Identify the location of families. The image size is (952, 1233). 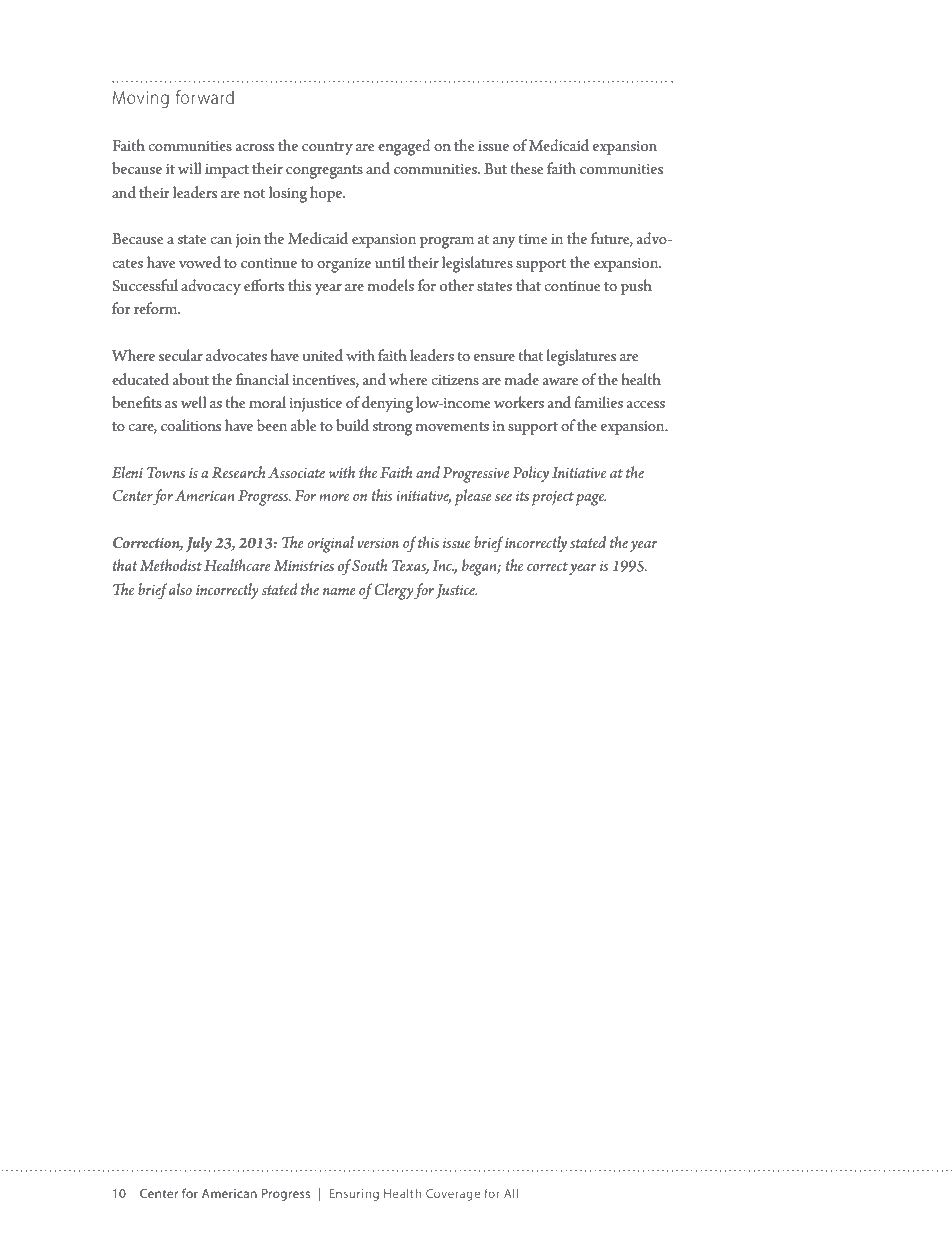
(599, 402).
